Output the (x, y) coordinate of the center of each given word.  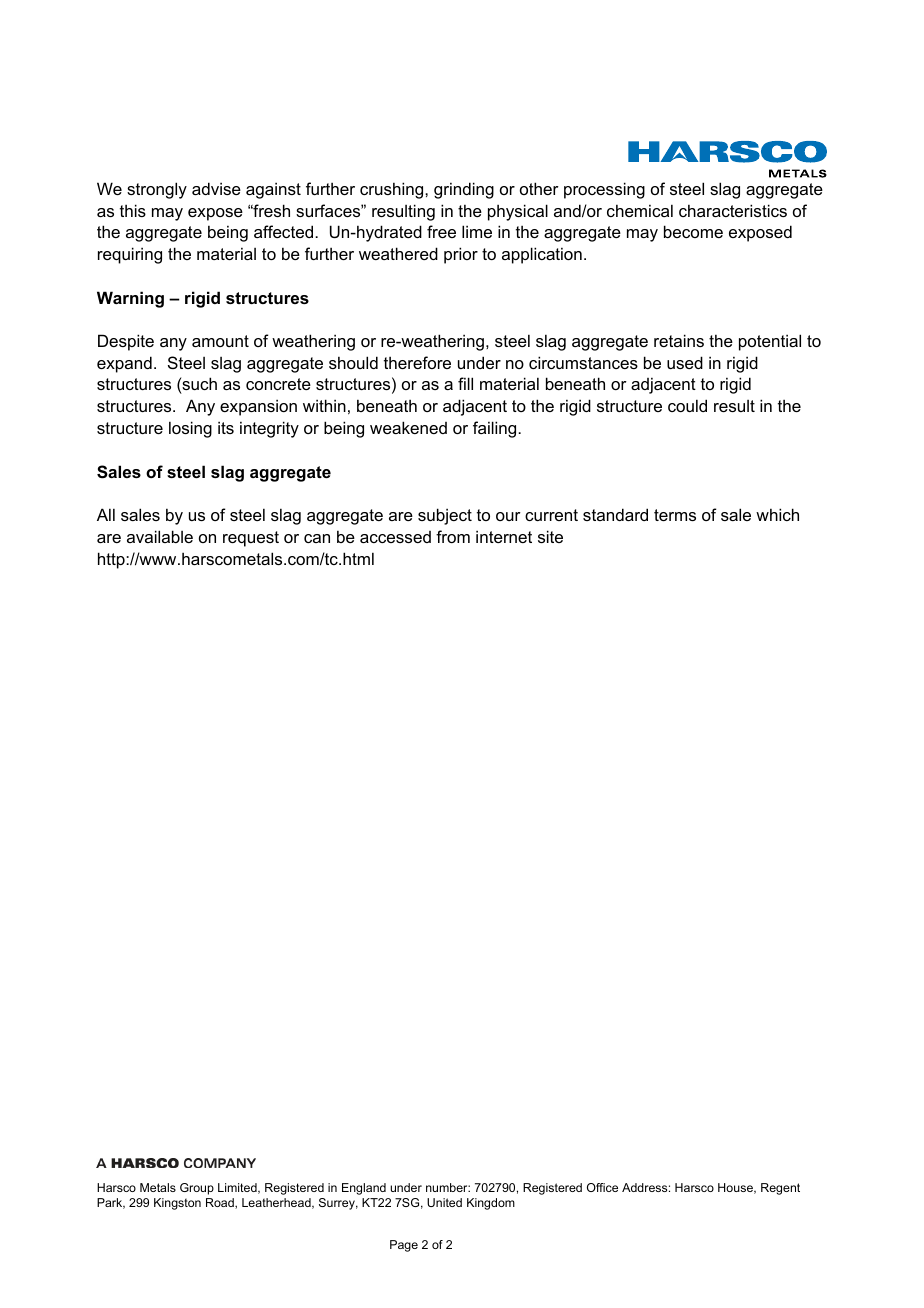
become (693, 231)
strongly (157, 190)
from (453, 536)
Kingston (177, 1204)
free (441, 231)
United (444, 1202)
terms (675, 515)
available (160, 536)
